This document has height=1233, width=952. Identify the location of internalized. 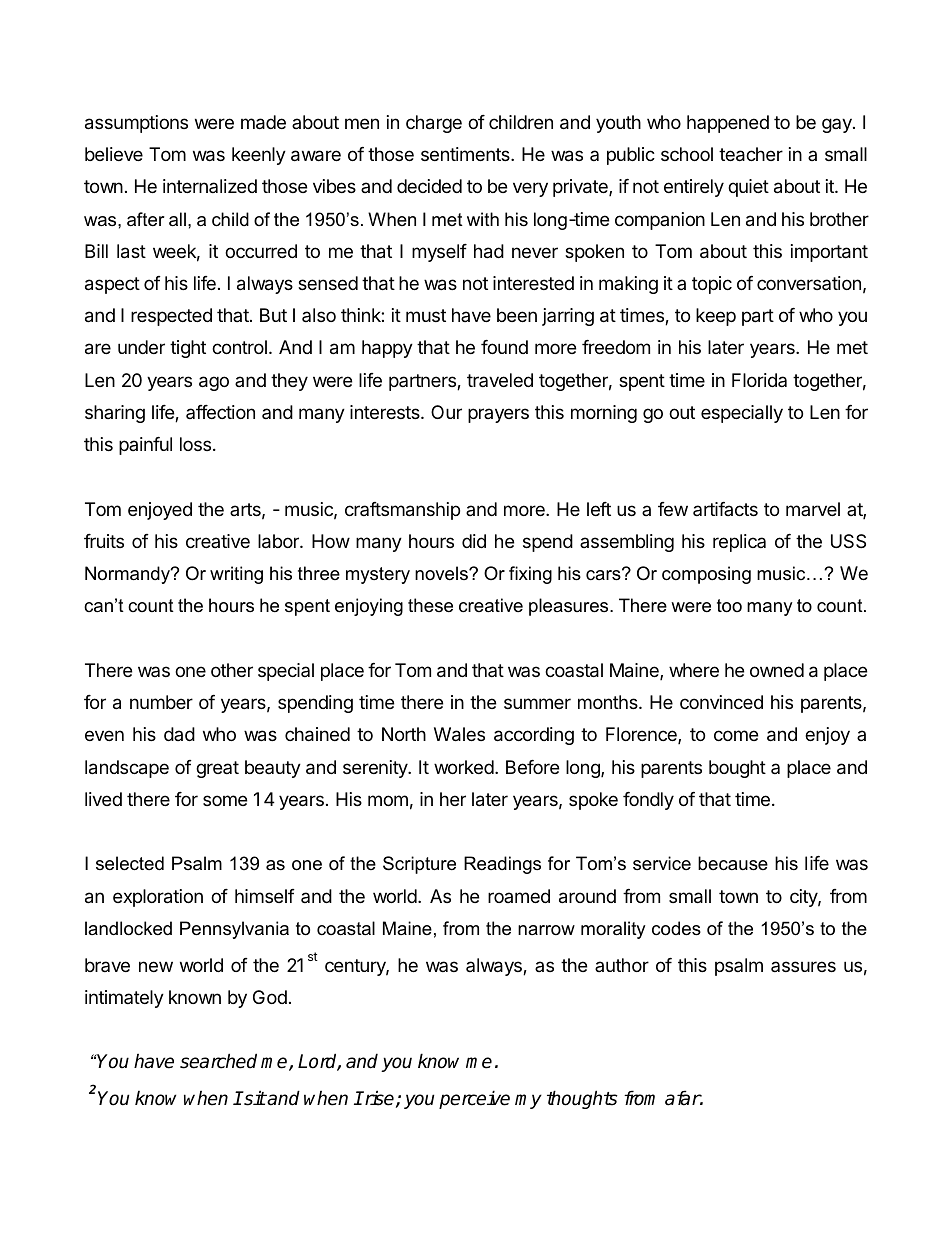
(210, 186).
